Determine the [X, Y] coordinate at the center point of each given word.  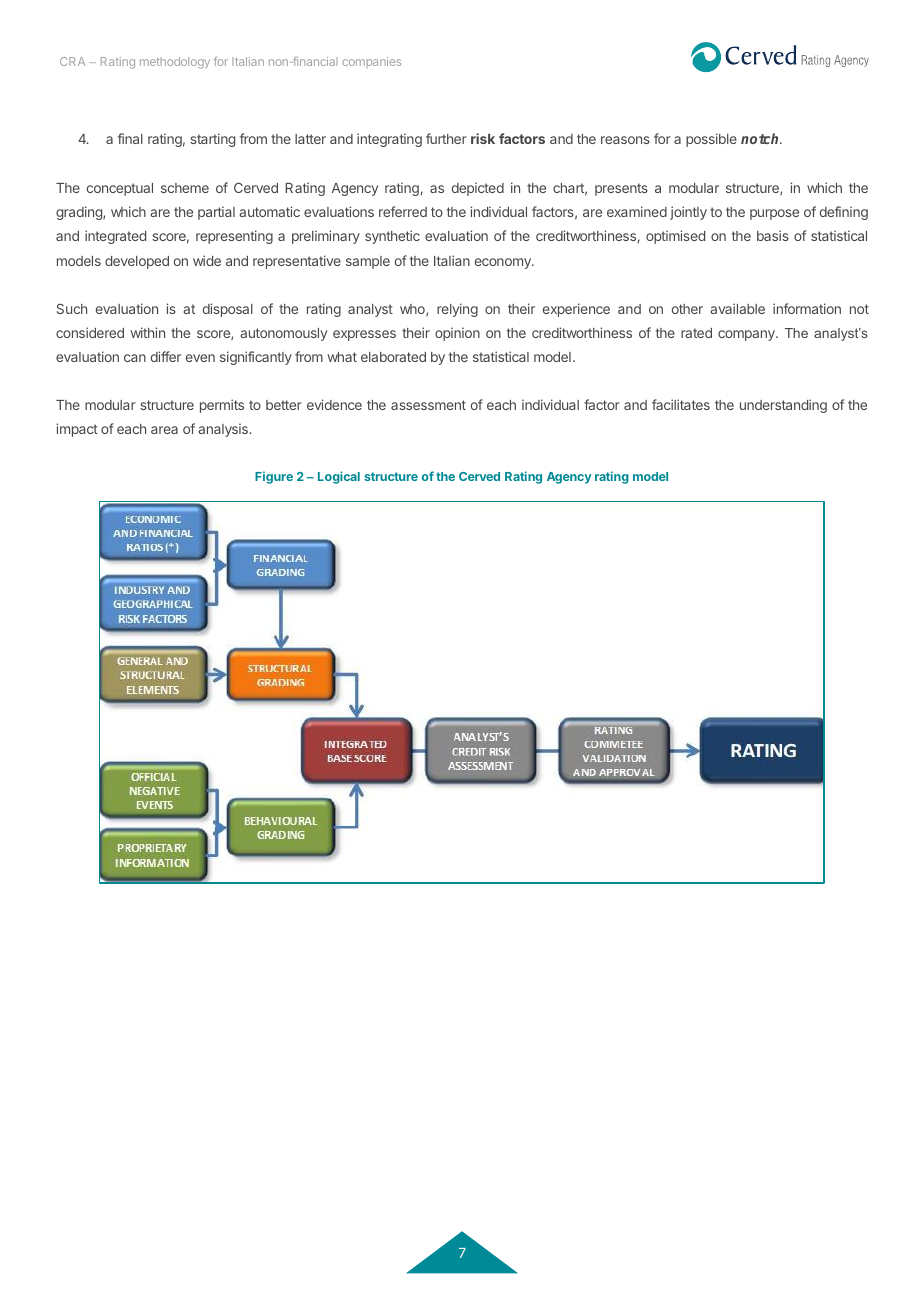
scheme [185, 188]
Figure [274, 477]
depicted [478, 189]
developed [137, 262]
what [342, 357]
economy [504, 263]
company [747, 335]
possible [711, 140]
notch [761, 138]
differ [166, 356]
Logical [339, 477]
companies [371, 62]
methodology [175, 63]
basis [773, 235]
